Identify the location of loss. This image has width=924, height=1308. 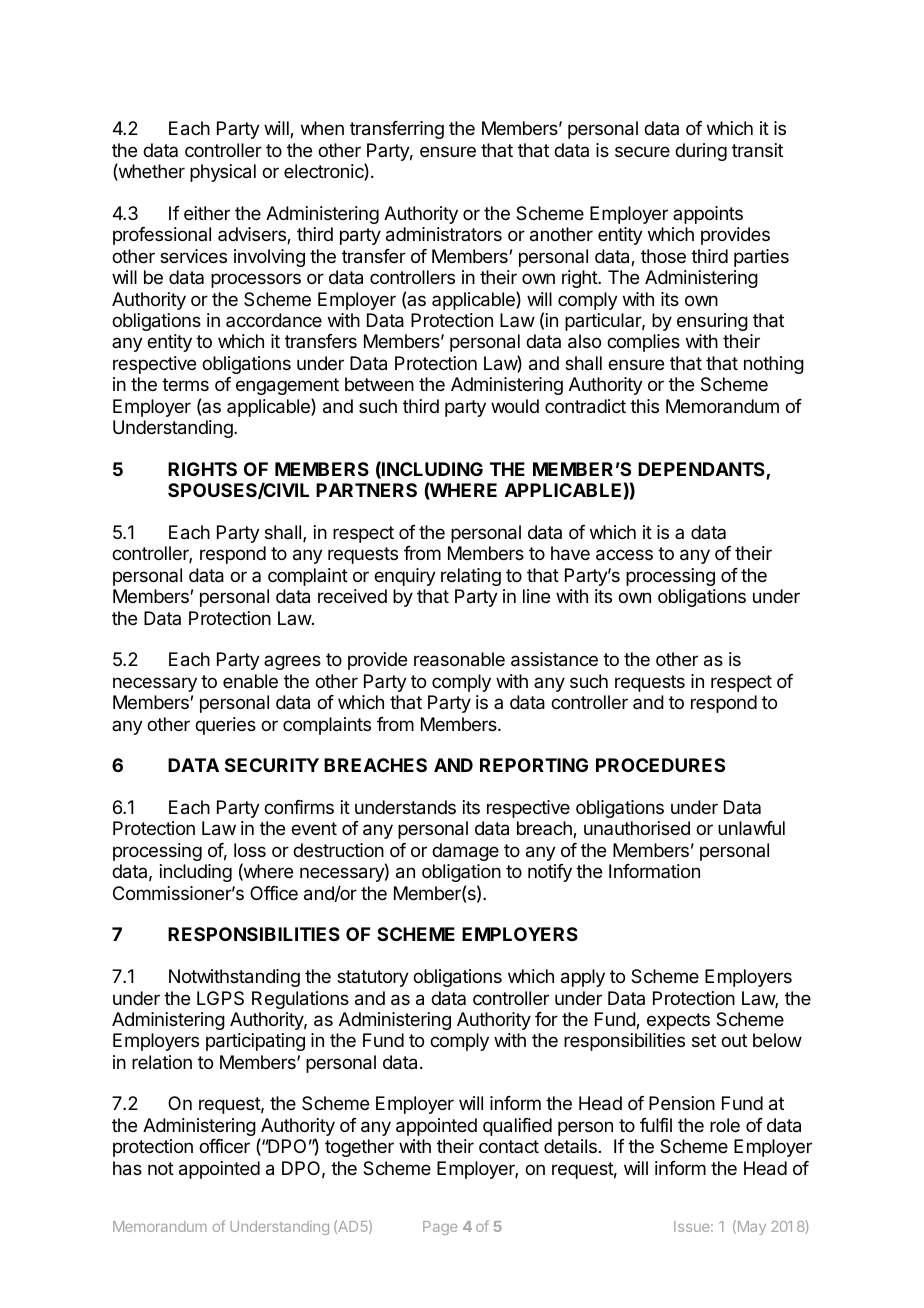
(250, 850).
